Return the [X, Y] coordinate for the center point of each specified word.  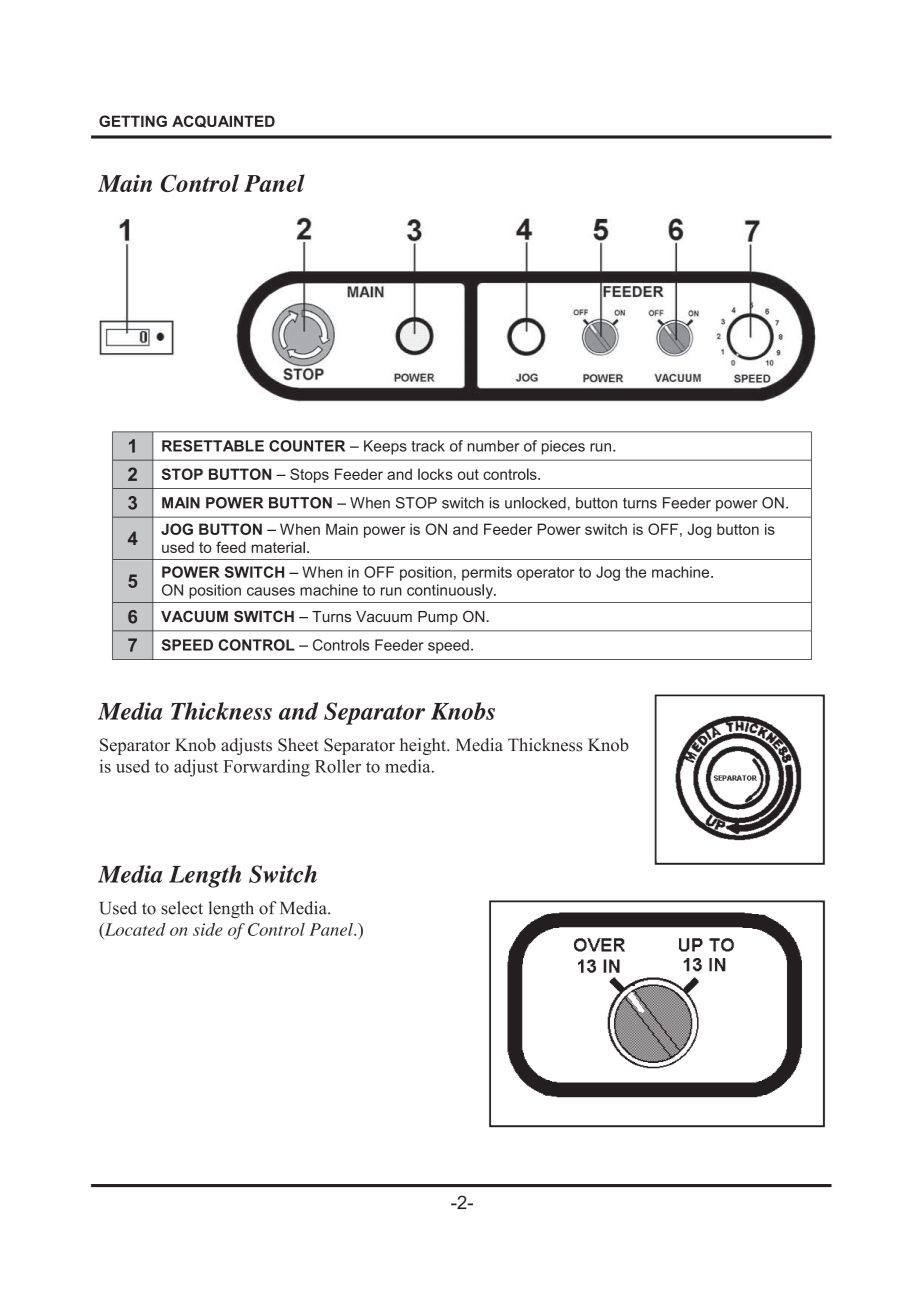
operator [546, 574]
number [493, 446]
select [182, 908]
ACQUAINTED [223, 121]
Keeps [385, 447]
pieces [563, 447]
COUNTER [307, 446]
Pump [438, 618]
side [208, 929]
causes [271, 591]
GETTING [133, 121]
